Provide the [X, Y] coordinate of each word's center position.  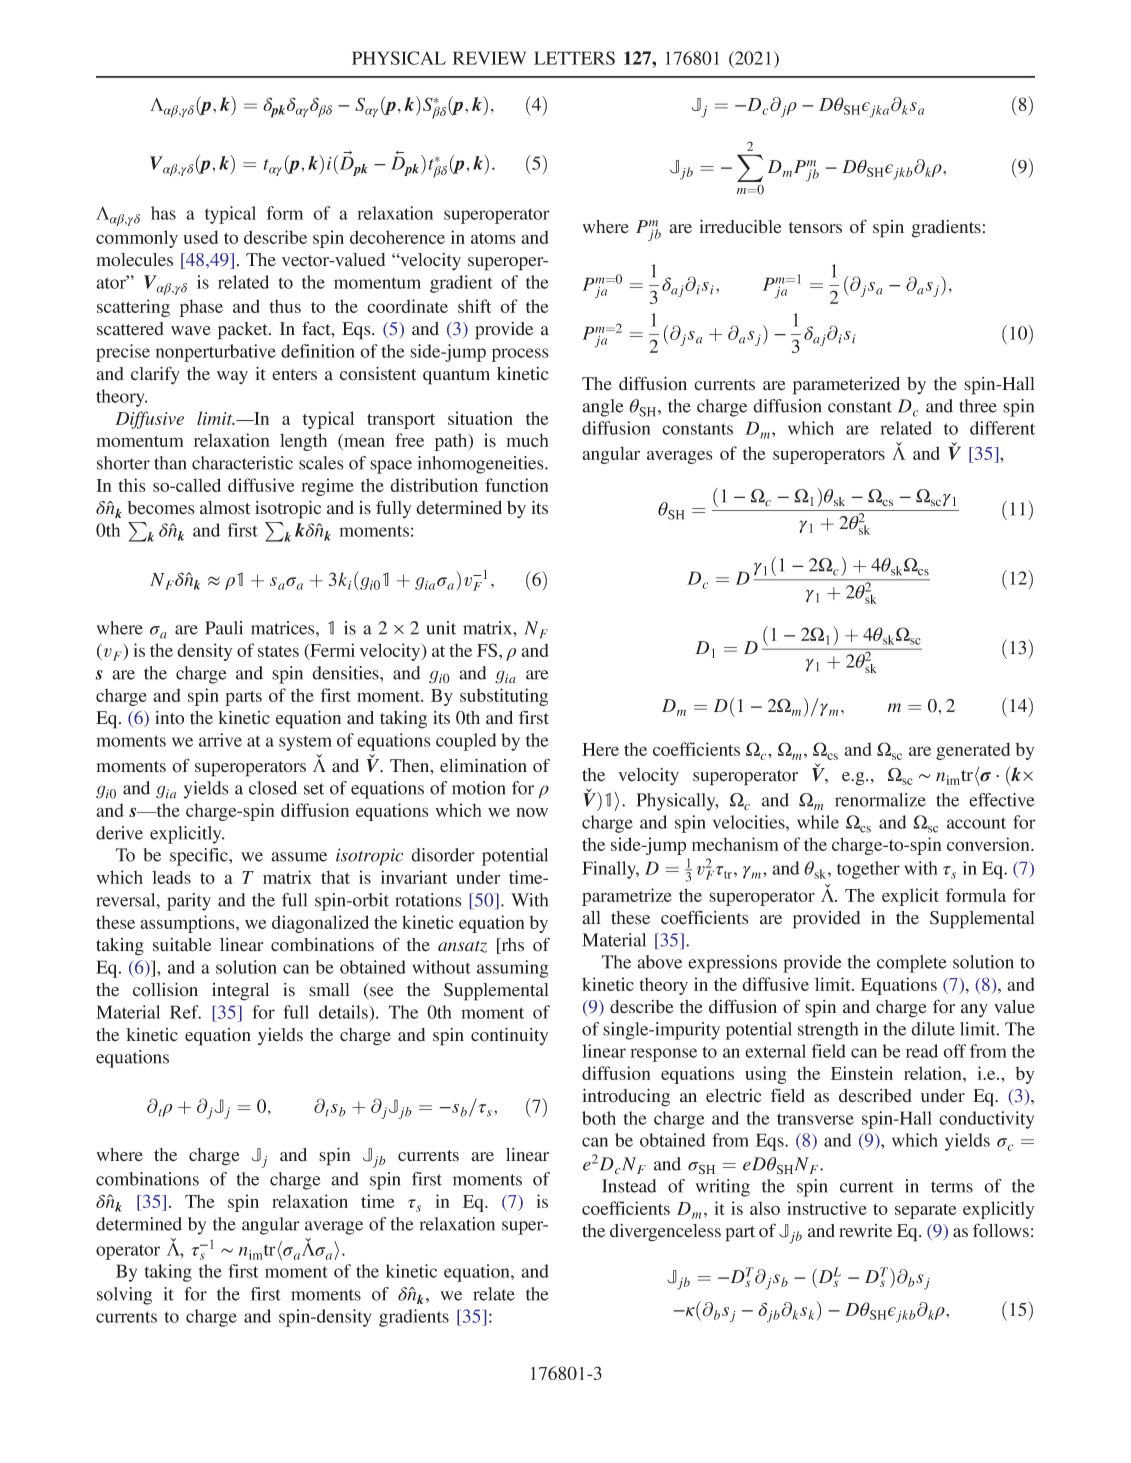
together [868, 870]
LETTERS [574, 58]
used [201, 237]
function [517, 485]
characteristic [242, 463]
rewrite [865, 1231]
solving [124, 1296]
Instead [629, 1186]
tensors [815, 228]
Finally [610, 870]
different [1002, 428]
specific [200, 857]
